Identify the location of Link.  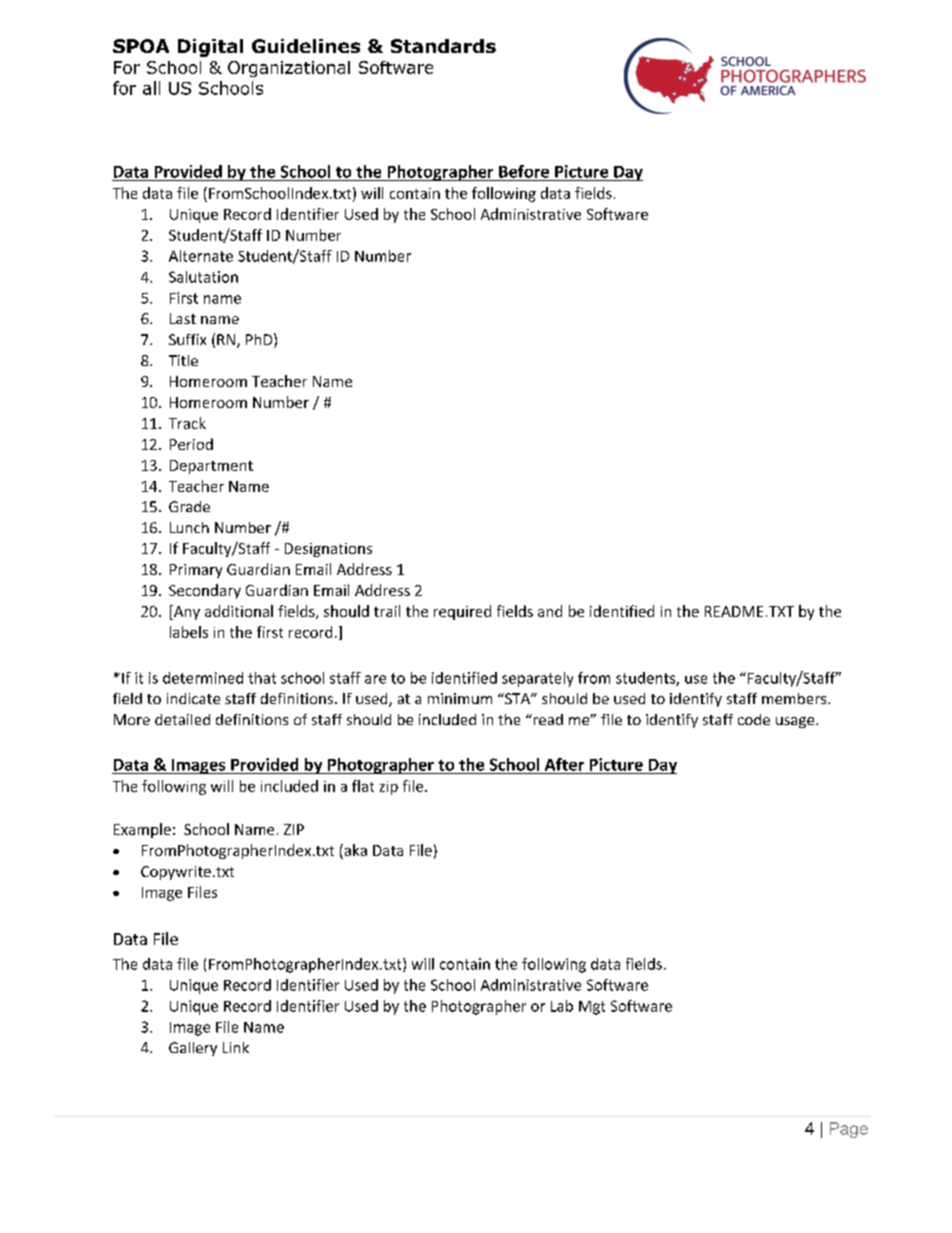
(236, 1047).
